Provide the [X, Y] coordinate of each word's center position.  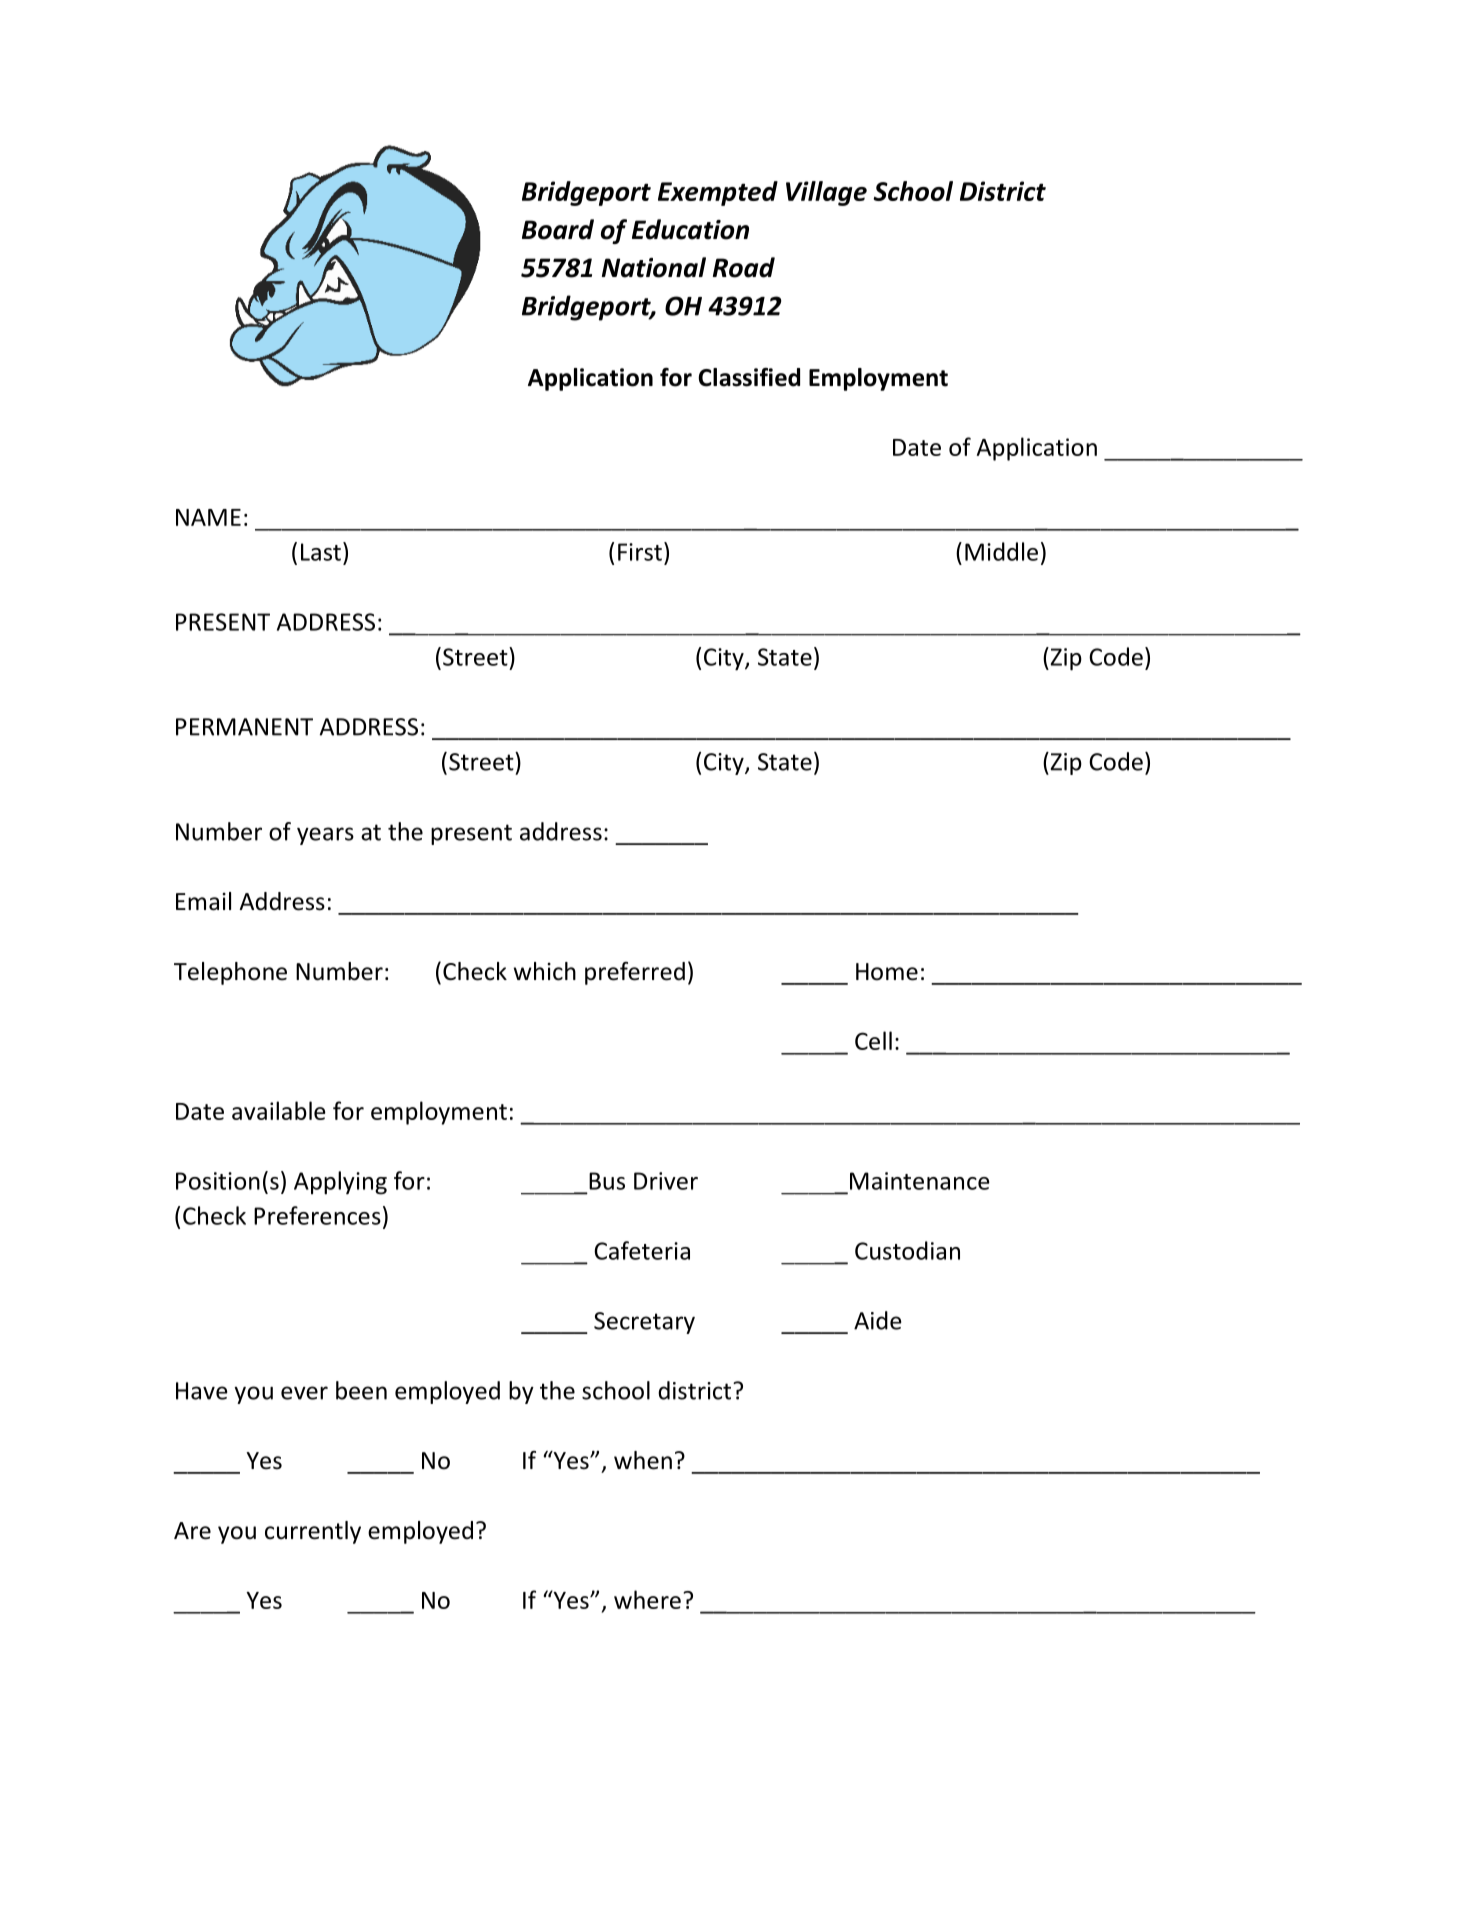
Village [826, 193]
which [545, 971]
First [640, 552]
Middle [1001, 551]
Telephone [230, 973]
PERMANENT [244, 727]
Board [558, 229]
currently [313, 1532]
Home [887, 972]
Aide [878, 1320]
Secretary [644, 1323]
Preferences [317, 1215]
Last [321, 552]
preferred [635, 973]
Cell [873, 1040]
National [654, 267]
